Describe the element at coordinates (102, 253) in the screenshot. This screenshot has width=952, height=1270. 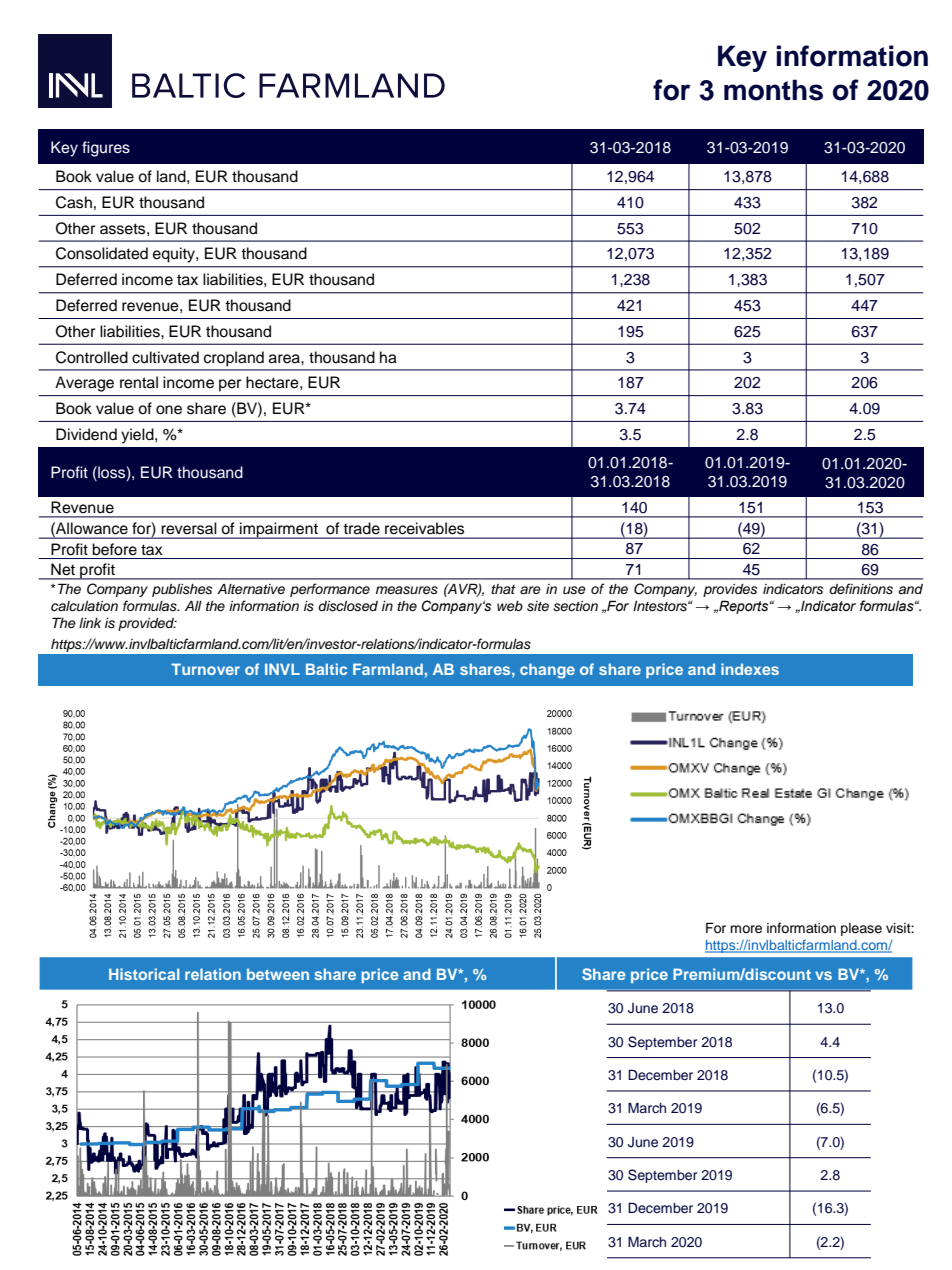
I see `Consolidated` at that location.
